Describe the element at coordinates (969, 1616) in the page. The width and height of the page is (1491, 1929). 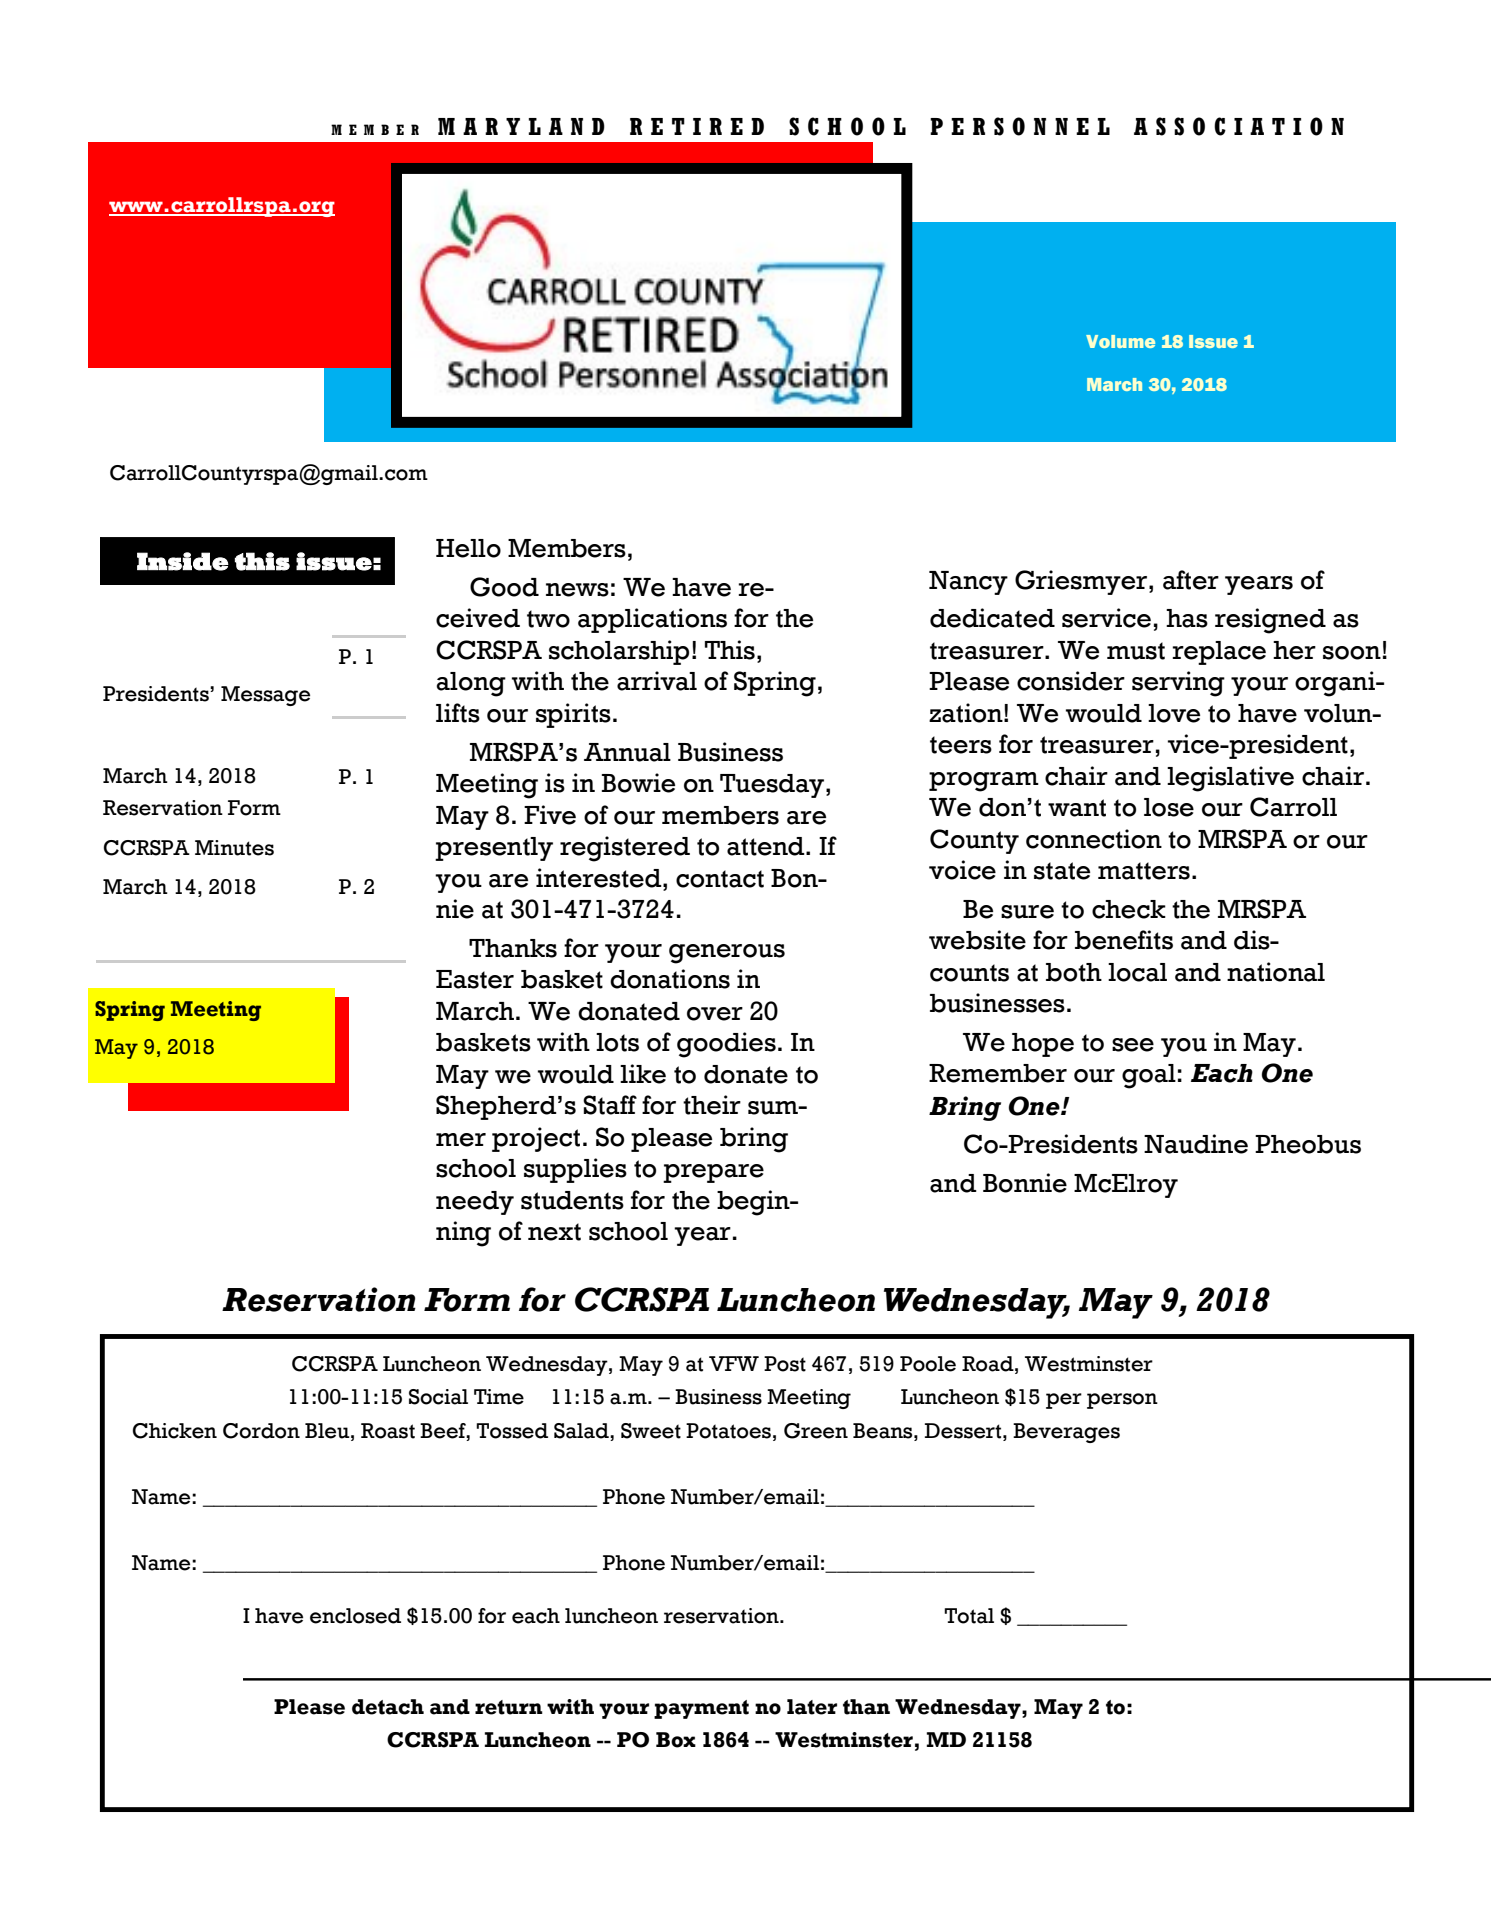
I see `Total` at that location.
